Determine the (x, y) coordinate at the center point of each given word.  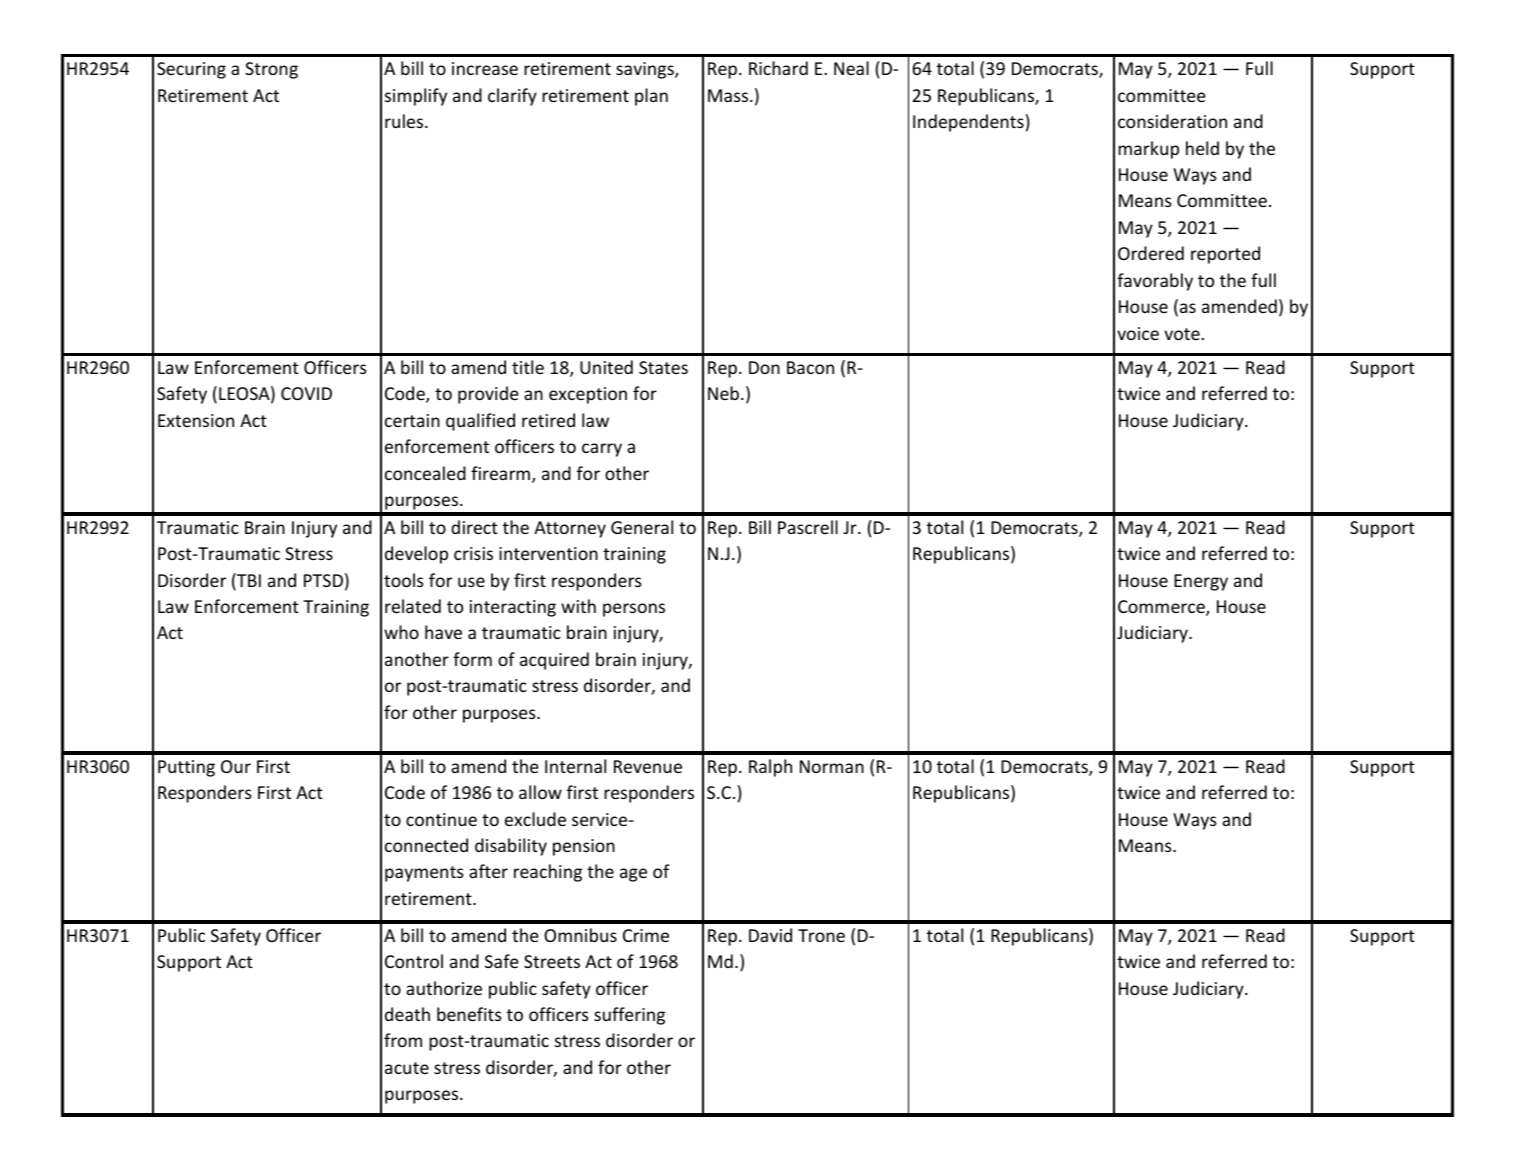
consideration (1172, 121)
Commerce (1162, 608)
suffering (629, 1016)
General (642, 527)
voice (1138, 333)
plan (651, 97)
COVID (306, 393)
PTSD (323, 580)
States (663, 367)
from (403, 1040)
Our (236, 766)
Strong (271, 70)
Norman (832, 766)
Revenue (648, 766)
